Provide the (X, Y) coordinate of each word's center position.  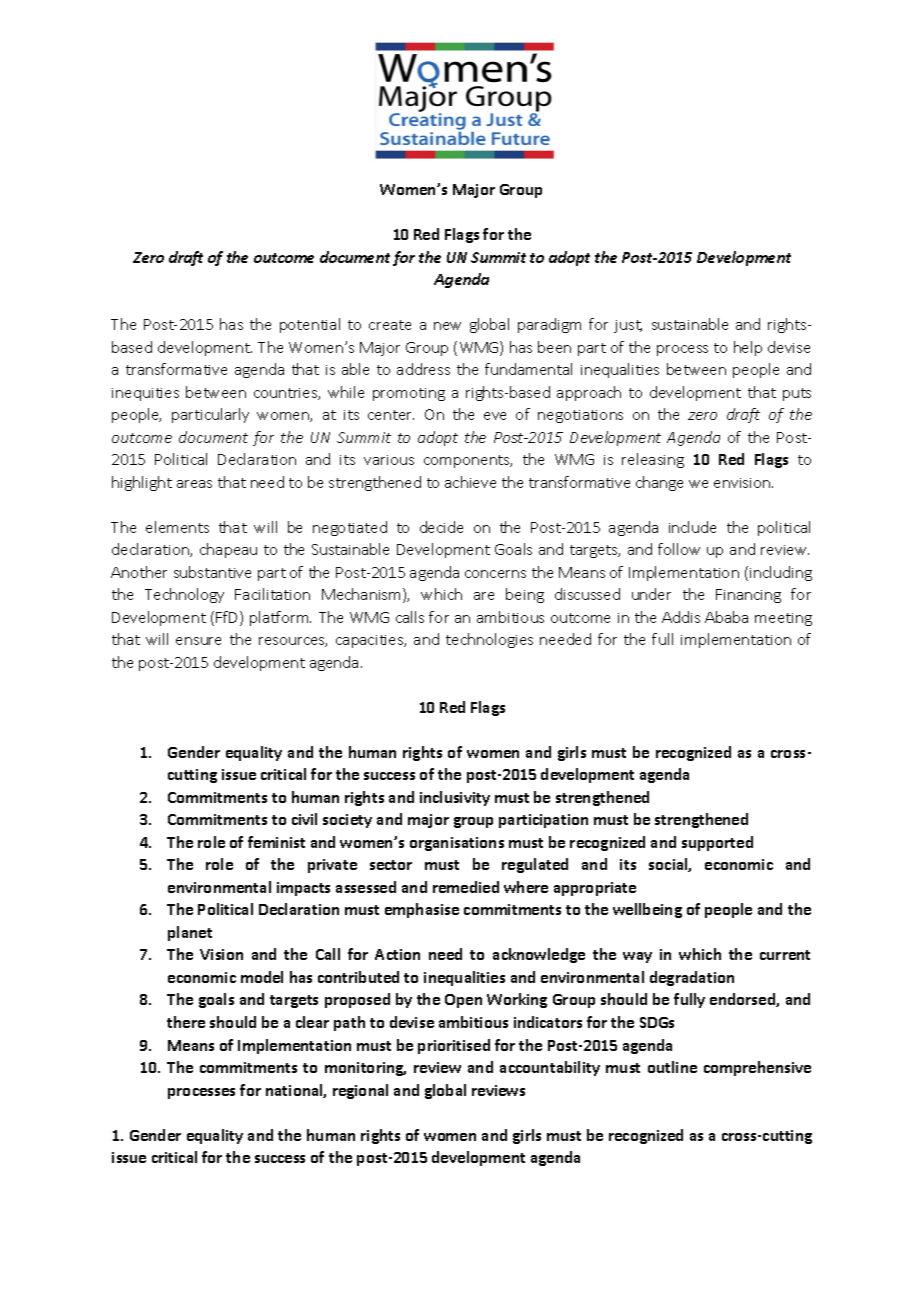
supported (717, 843)
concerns (495, 574)
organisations (457, 844)
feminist (276, 842)
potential (310, 325)
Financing (748, 596)
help (748, 348)
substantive (212, 572)
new (447, 326)
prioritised (454, 1046)
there (186, 1022)
